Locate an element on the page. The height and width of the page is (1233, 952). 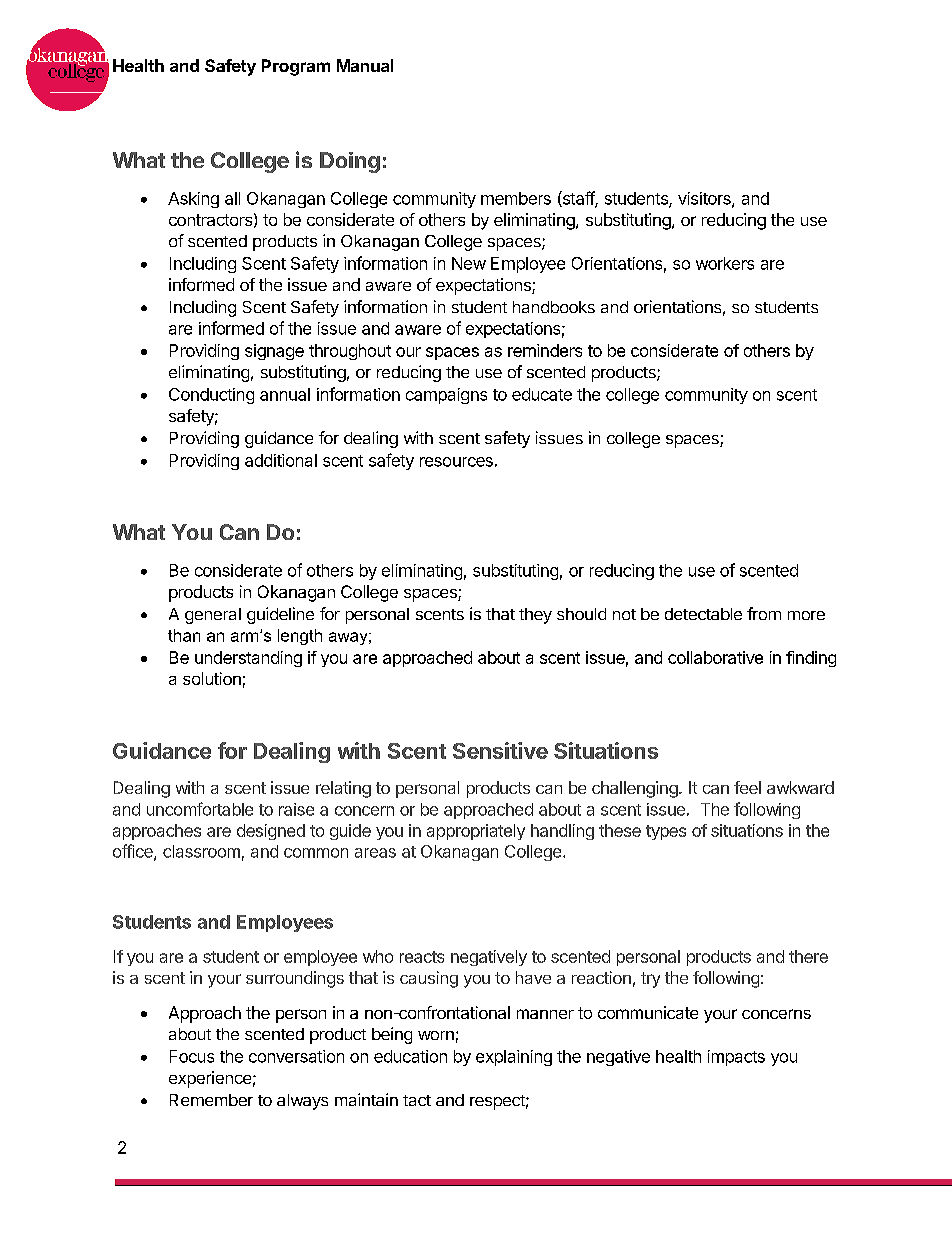
signage is located at coordinates (274, 352).
